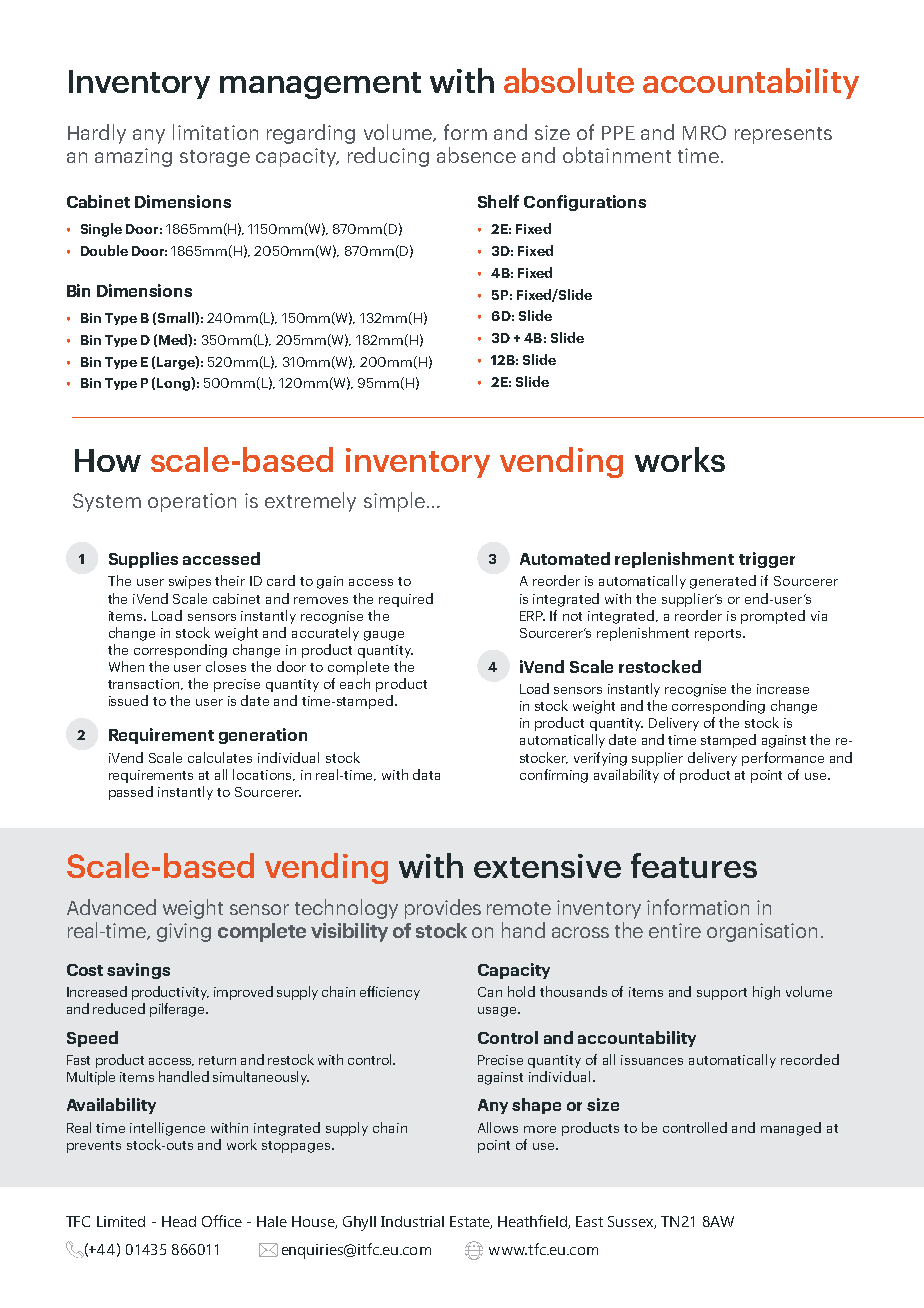  Describe the element at coordinates (104, 250) in the screenshot. I see `Double` at that location.
